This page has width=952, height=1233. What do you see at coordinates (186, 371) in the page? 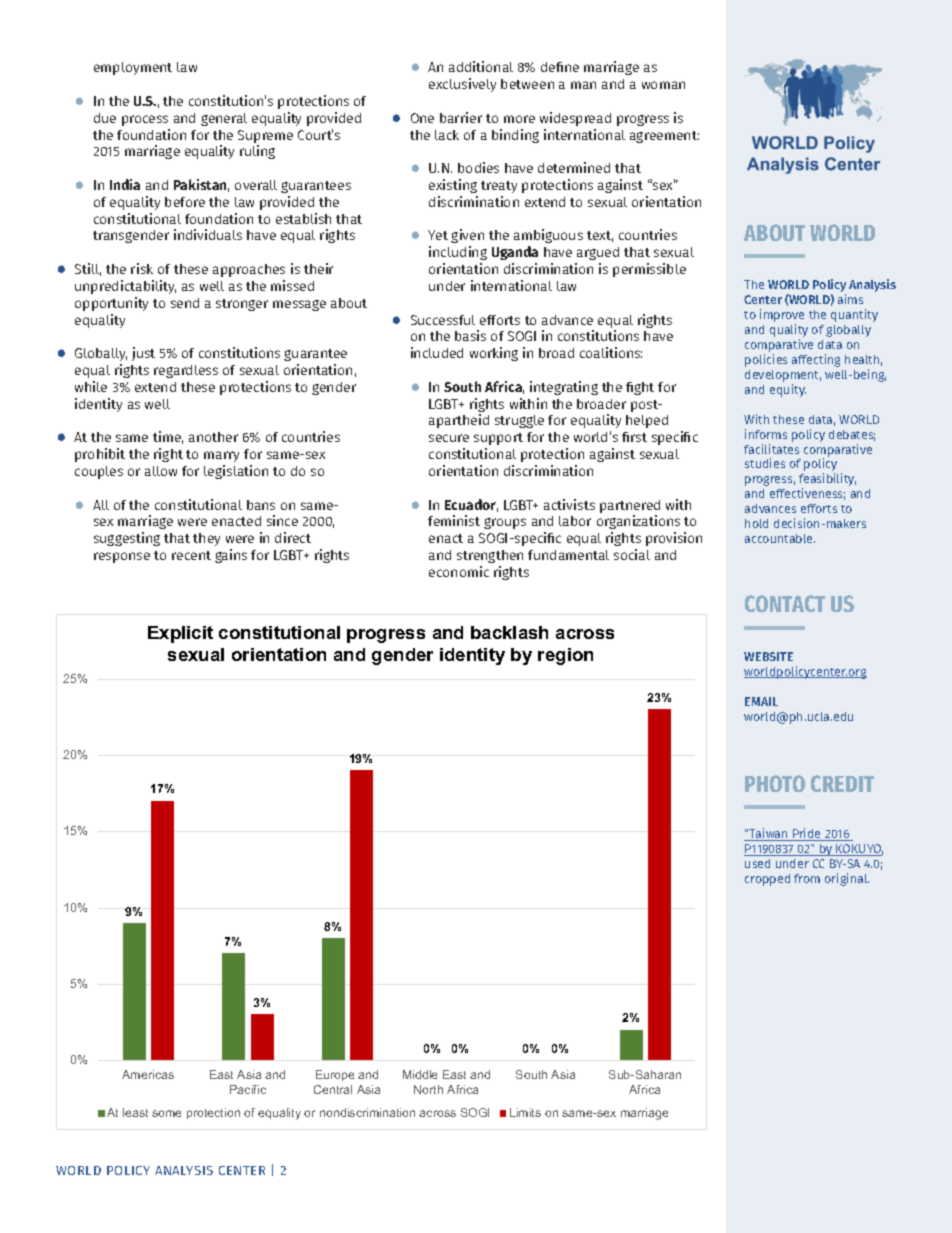
I see `regardless` at bounding box center [186, 371].
